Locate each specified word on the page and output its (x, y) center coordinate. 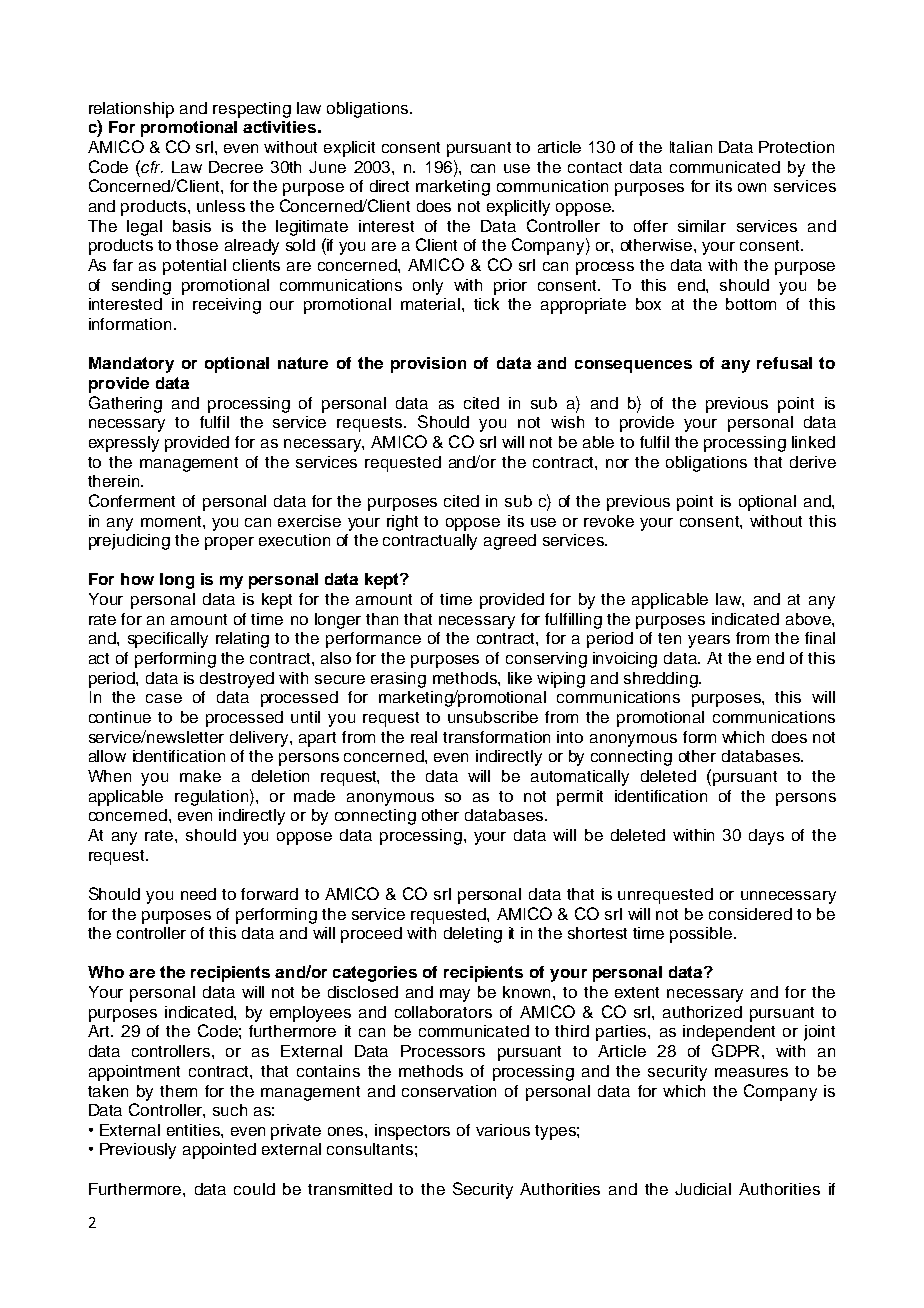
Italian (691, 147)
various (503, 1130)
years (709, 641)
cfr (151, 166)
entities (194, 1130)
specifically (168, 640)
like (520, 678)
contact (595, 167)
